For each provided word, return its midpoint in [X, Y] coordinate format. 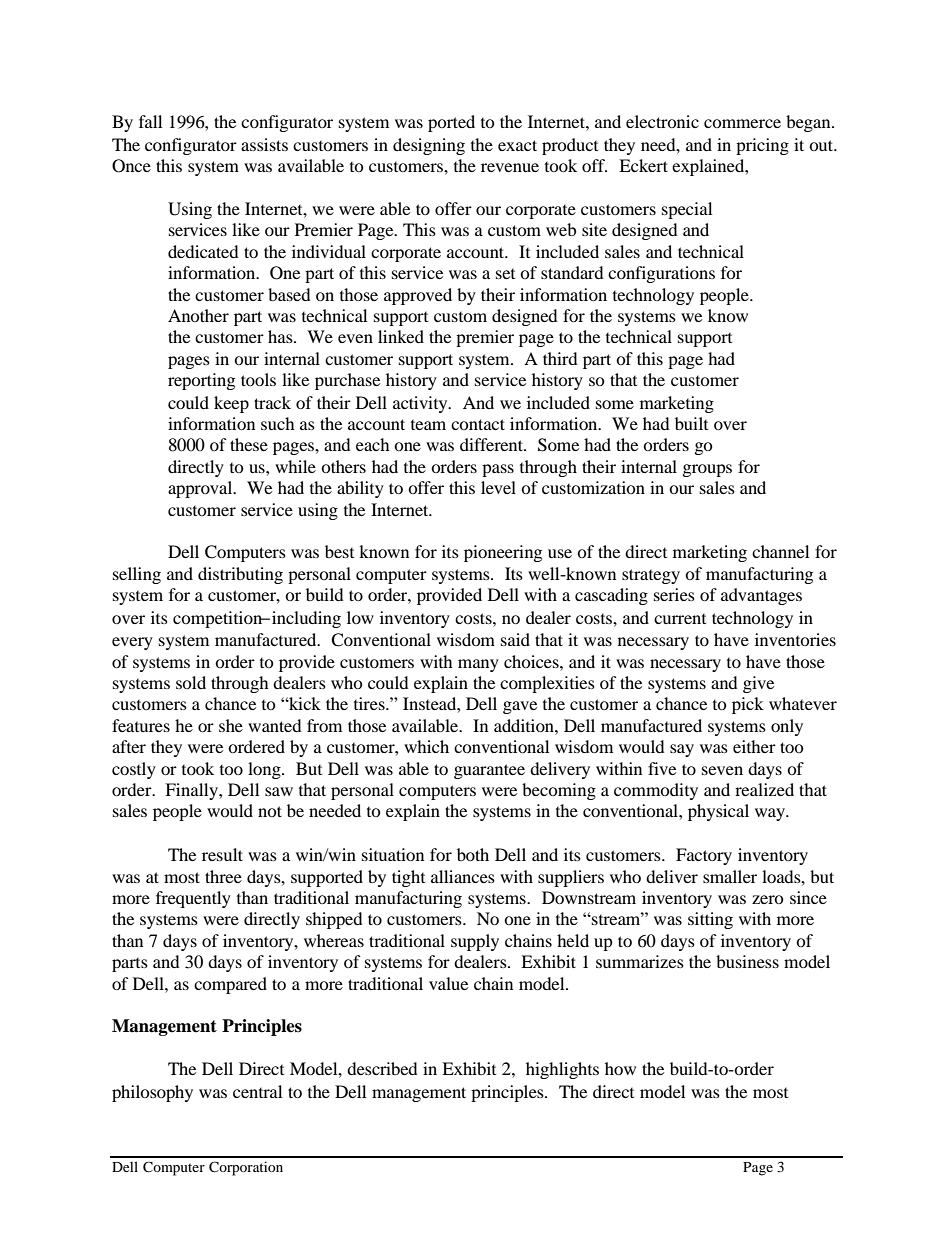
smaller [730, 876]
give [758, 684]
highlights [562, 1070]
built [691, 423]
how [620, 1068]
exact [517, 145]
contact [478, 424]
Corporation [246, 1168]
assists [264, 144]
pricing [762, 146]
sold [191, 682]
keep [231, 404]
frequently [193, 899]
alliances [463, 876]
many [478, 665]
